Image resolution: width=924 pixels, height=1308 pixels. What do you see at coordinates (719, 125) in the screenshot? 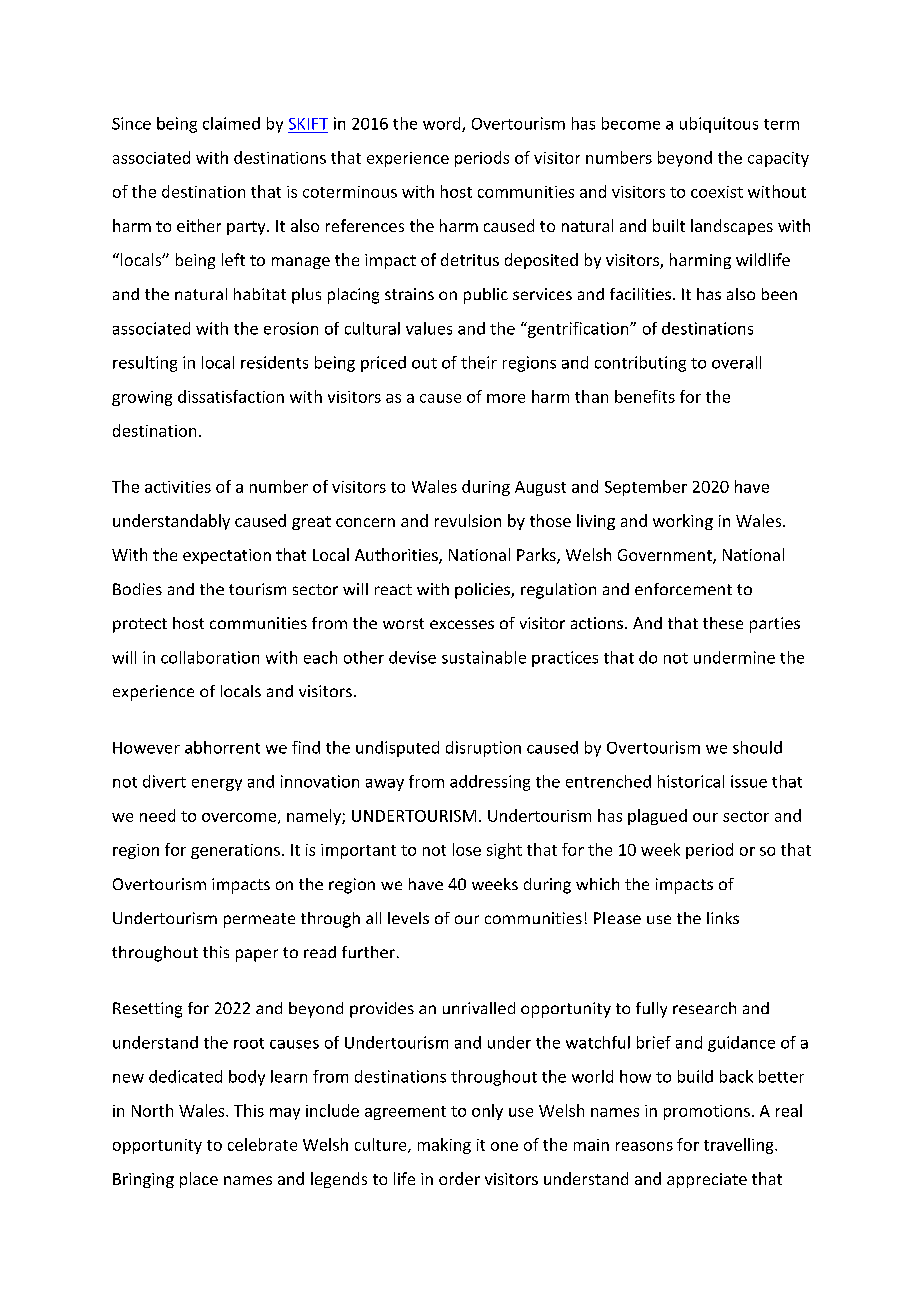
I see `ubiquitous` at bounding box center [719, 125].
